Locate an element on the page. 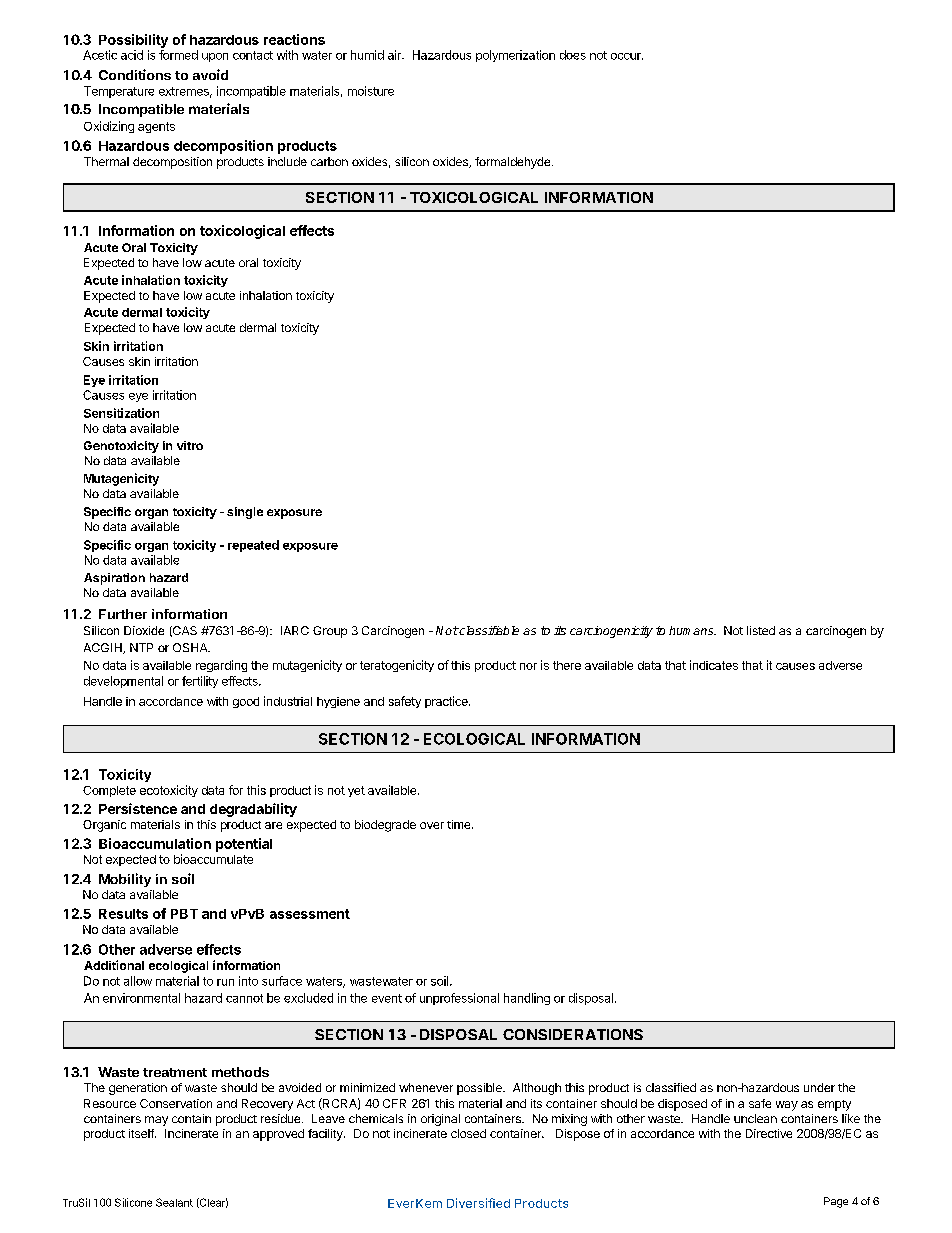  nor is located at coordinates (528, 666).
